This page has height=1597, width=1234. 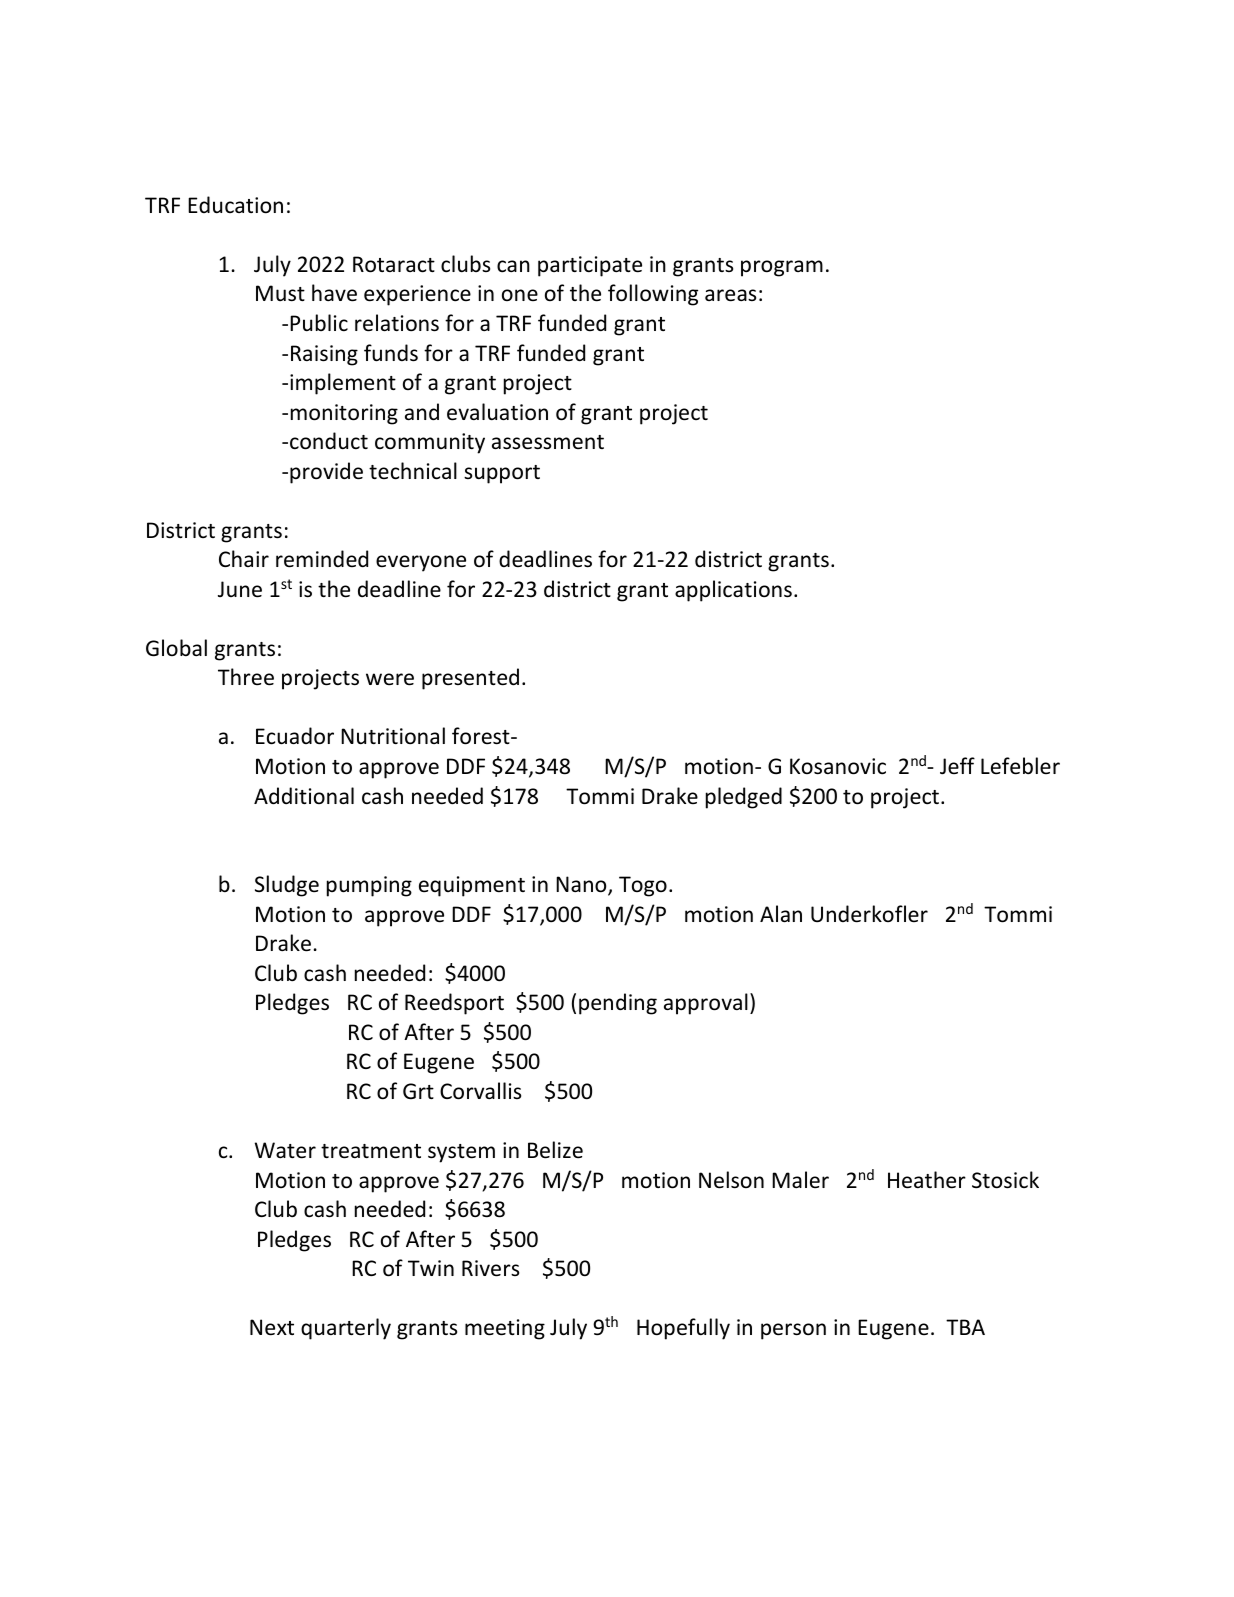 I want to click on program, so click(x=782, y=268).
